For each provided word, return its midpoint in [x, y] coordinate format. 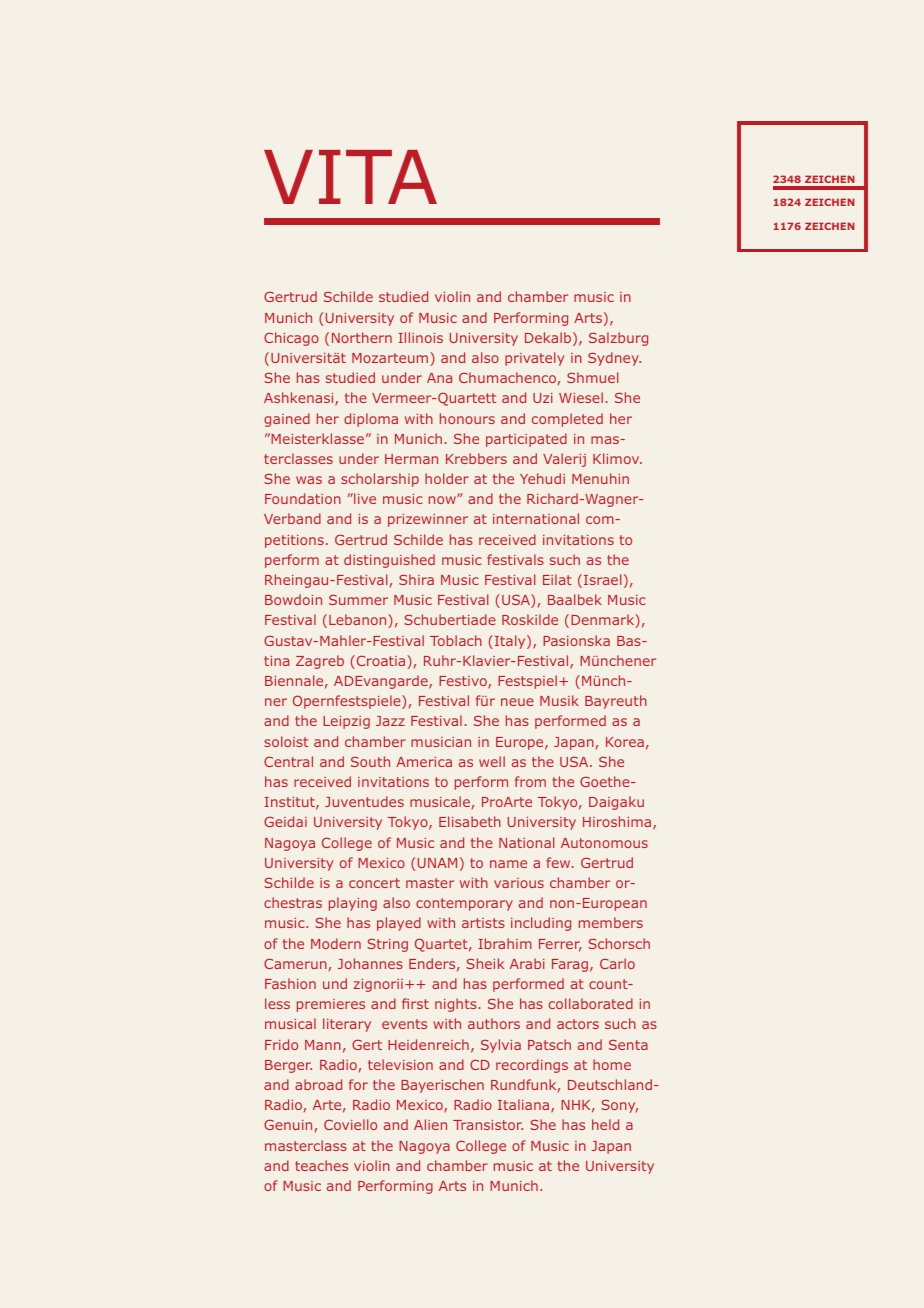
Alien [430, 1124]
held [605, 1124]
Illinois [420, 337]
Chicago [291, 339]
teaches [321, 1165]
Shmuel [593, 377]
